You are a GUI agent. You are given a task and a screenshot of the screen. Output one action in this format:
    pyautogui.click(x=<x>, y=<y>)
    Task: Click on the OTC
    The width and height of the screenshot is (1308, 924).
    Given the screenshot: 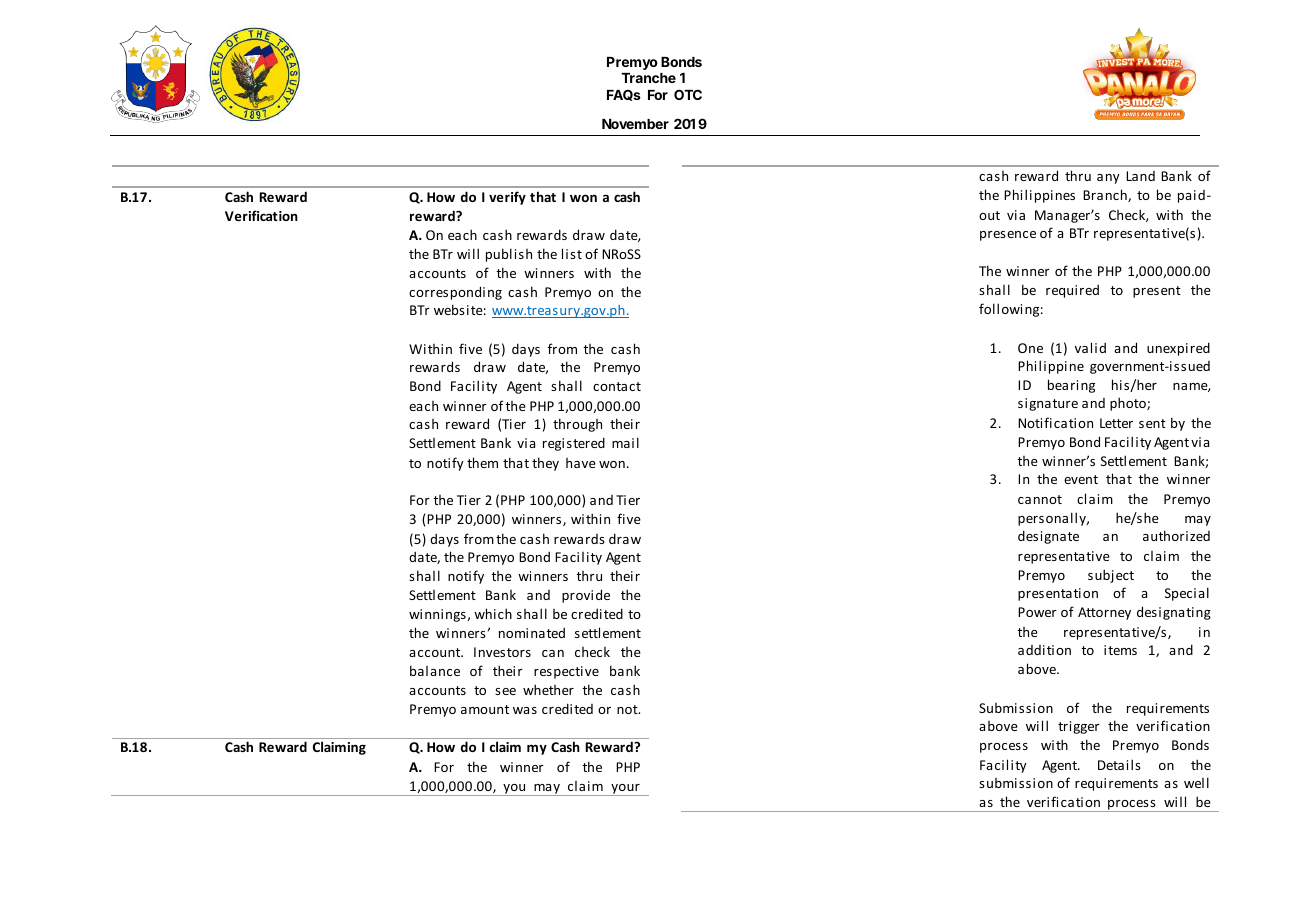 What is the action you would take?
    pyautogui.click(x=688, y=94)
